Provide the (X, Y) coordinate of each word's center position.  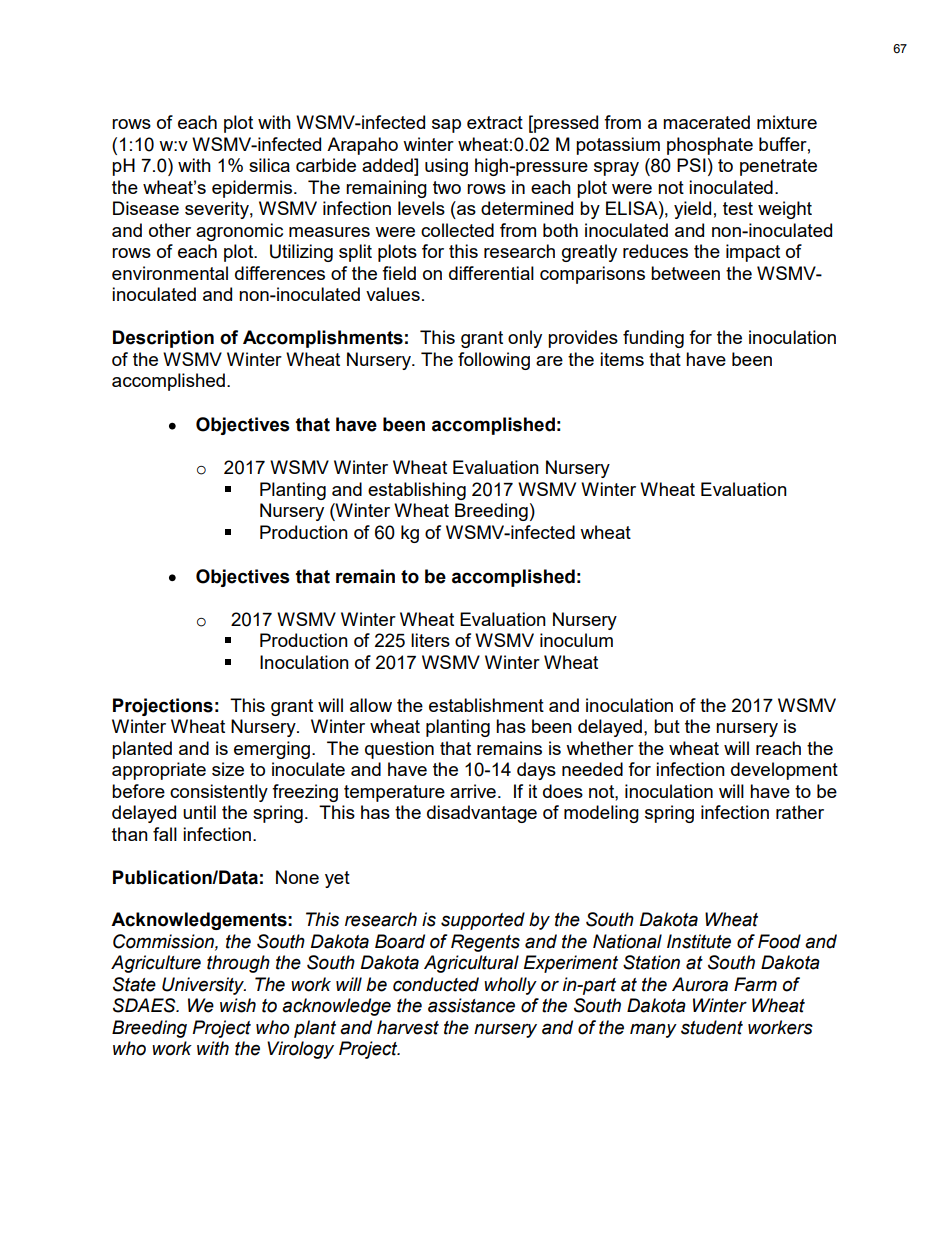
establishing (417, 491)
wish (238, 1005)
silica (269, 165)
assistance (471, 1005)
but (667, 726)
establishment (486, 705)
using (446, 167)
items (622, 359)
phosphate (710, 146)
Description (163, 339)
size (228, 769)
